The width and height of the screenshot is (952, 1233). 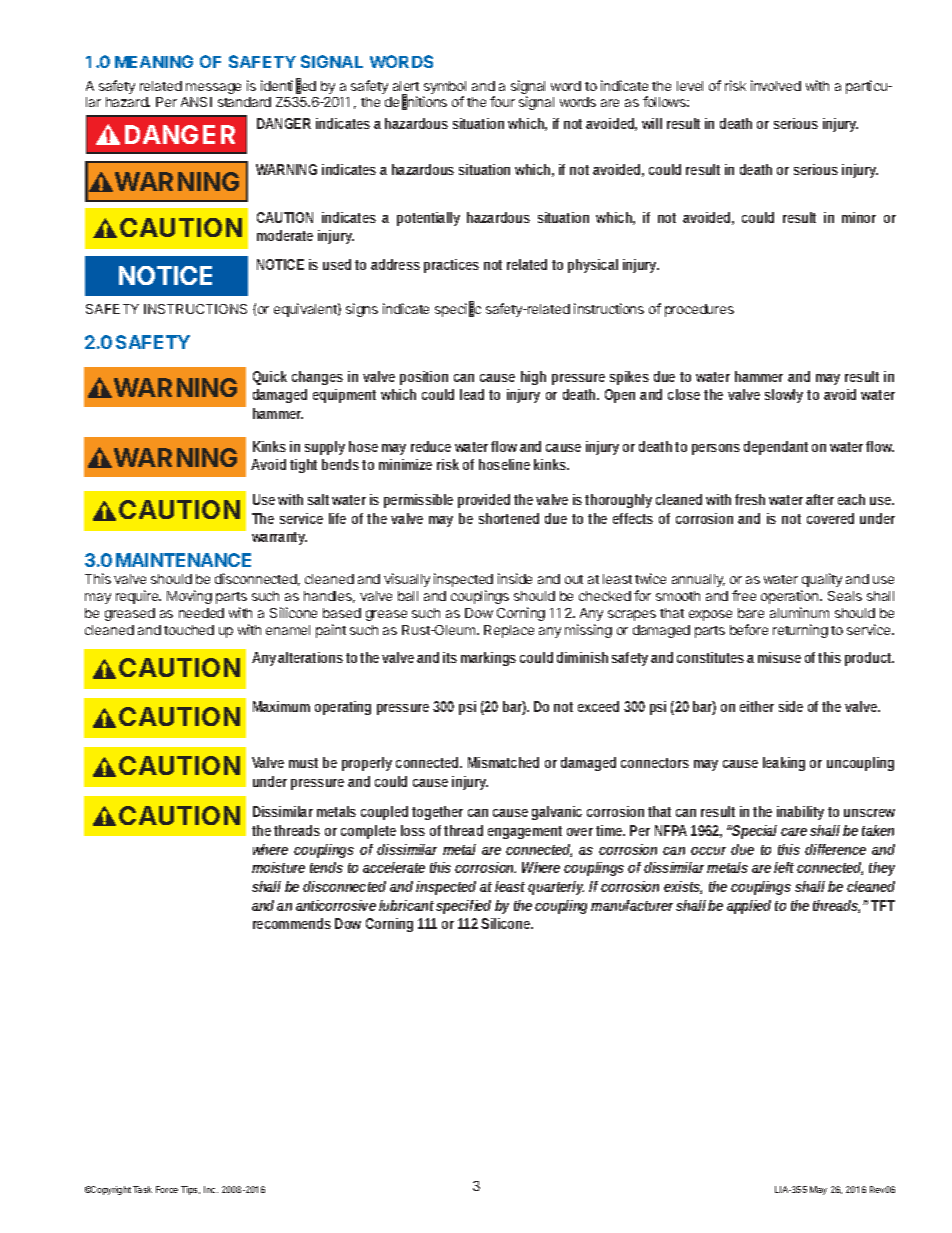 I want to click on message, so click(x=213, y=88).
